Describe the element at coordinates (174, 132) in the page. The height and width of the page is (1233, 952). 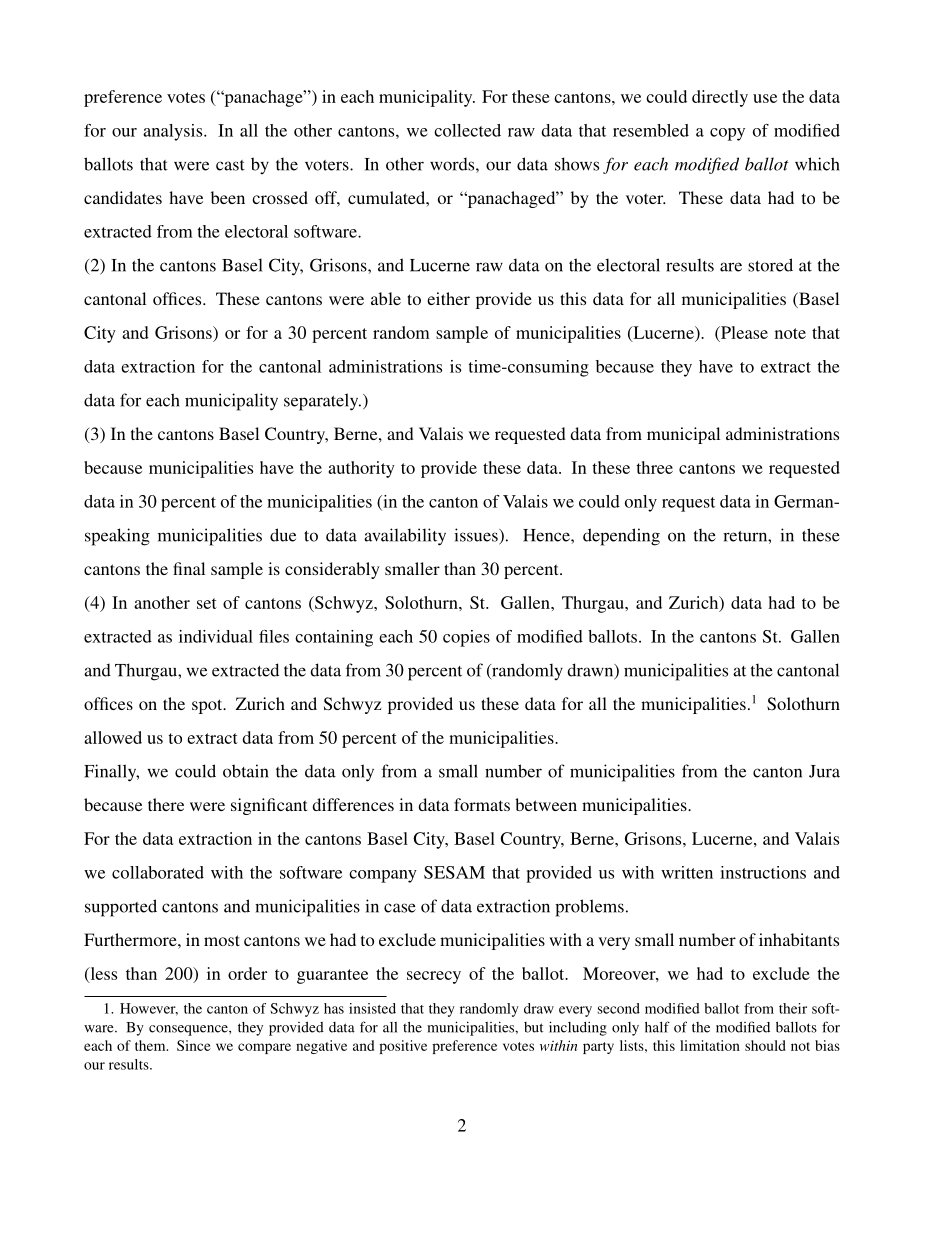
I see `analysis` at that location.
